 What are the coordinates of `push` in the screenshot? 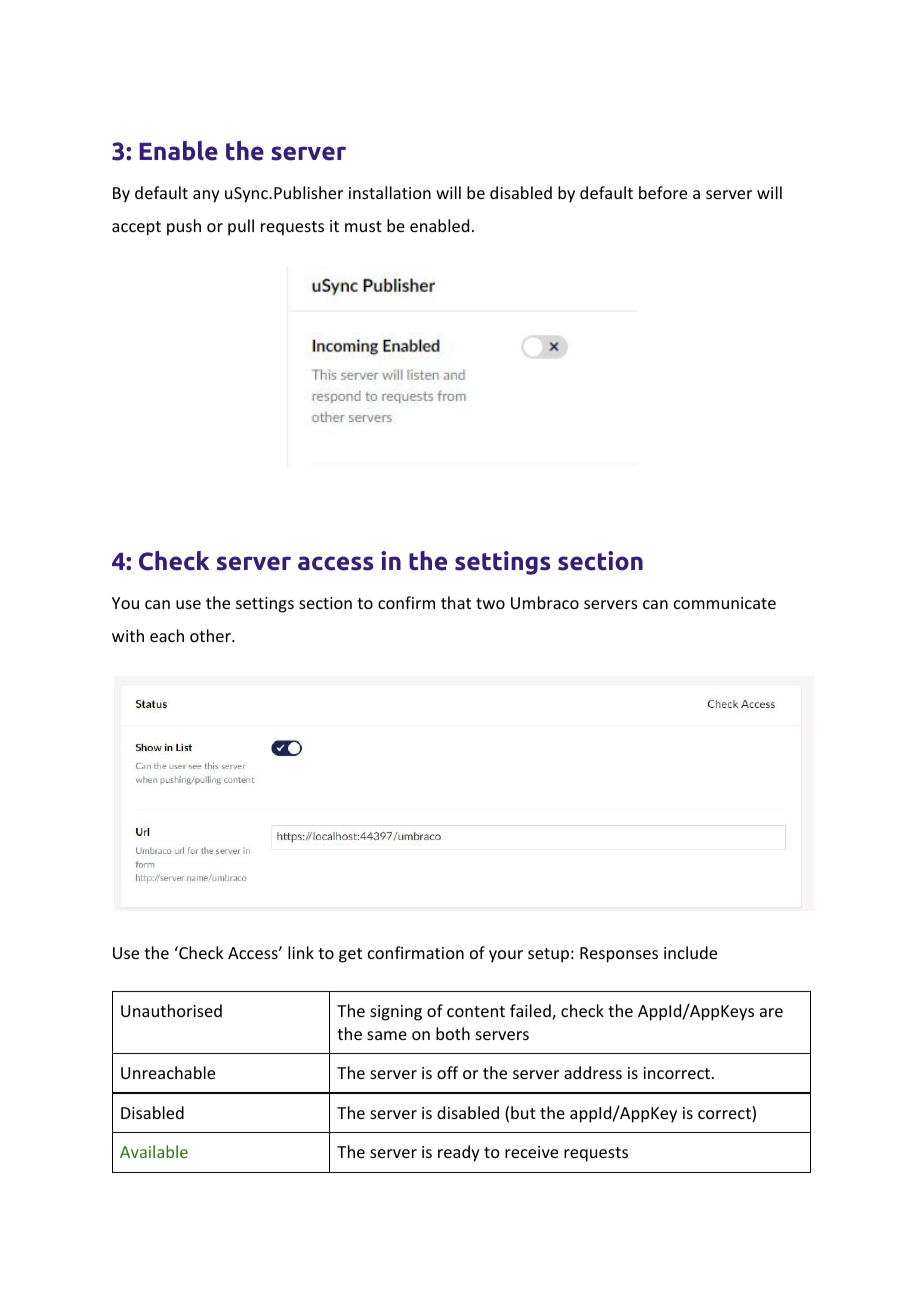 It's located at (184, 227).
